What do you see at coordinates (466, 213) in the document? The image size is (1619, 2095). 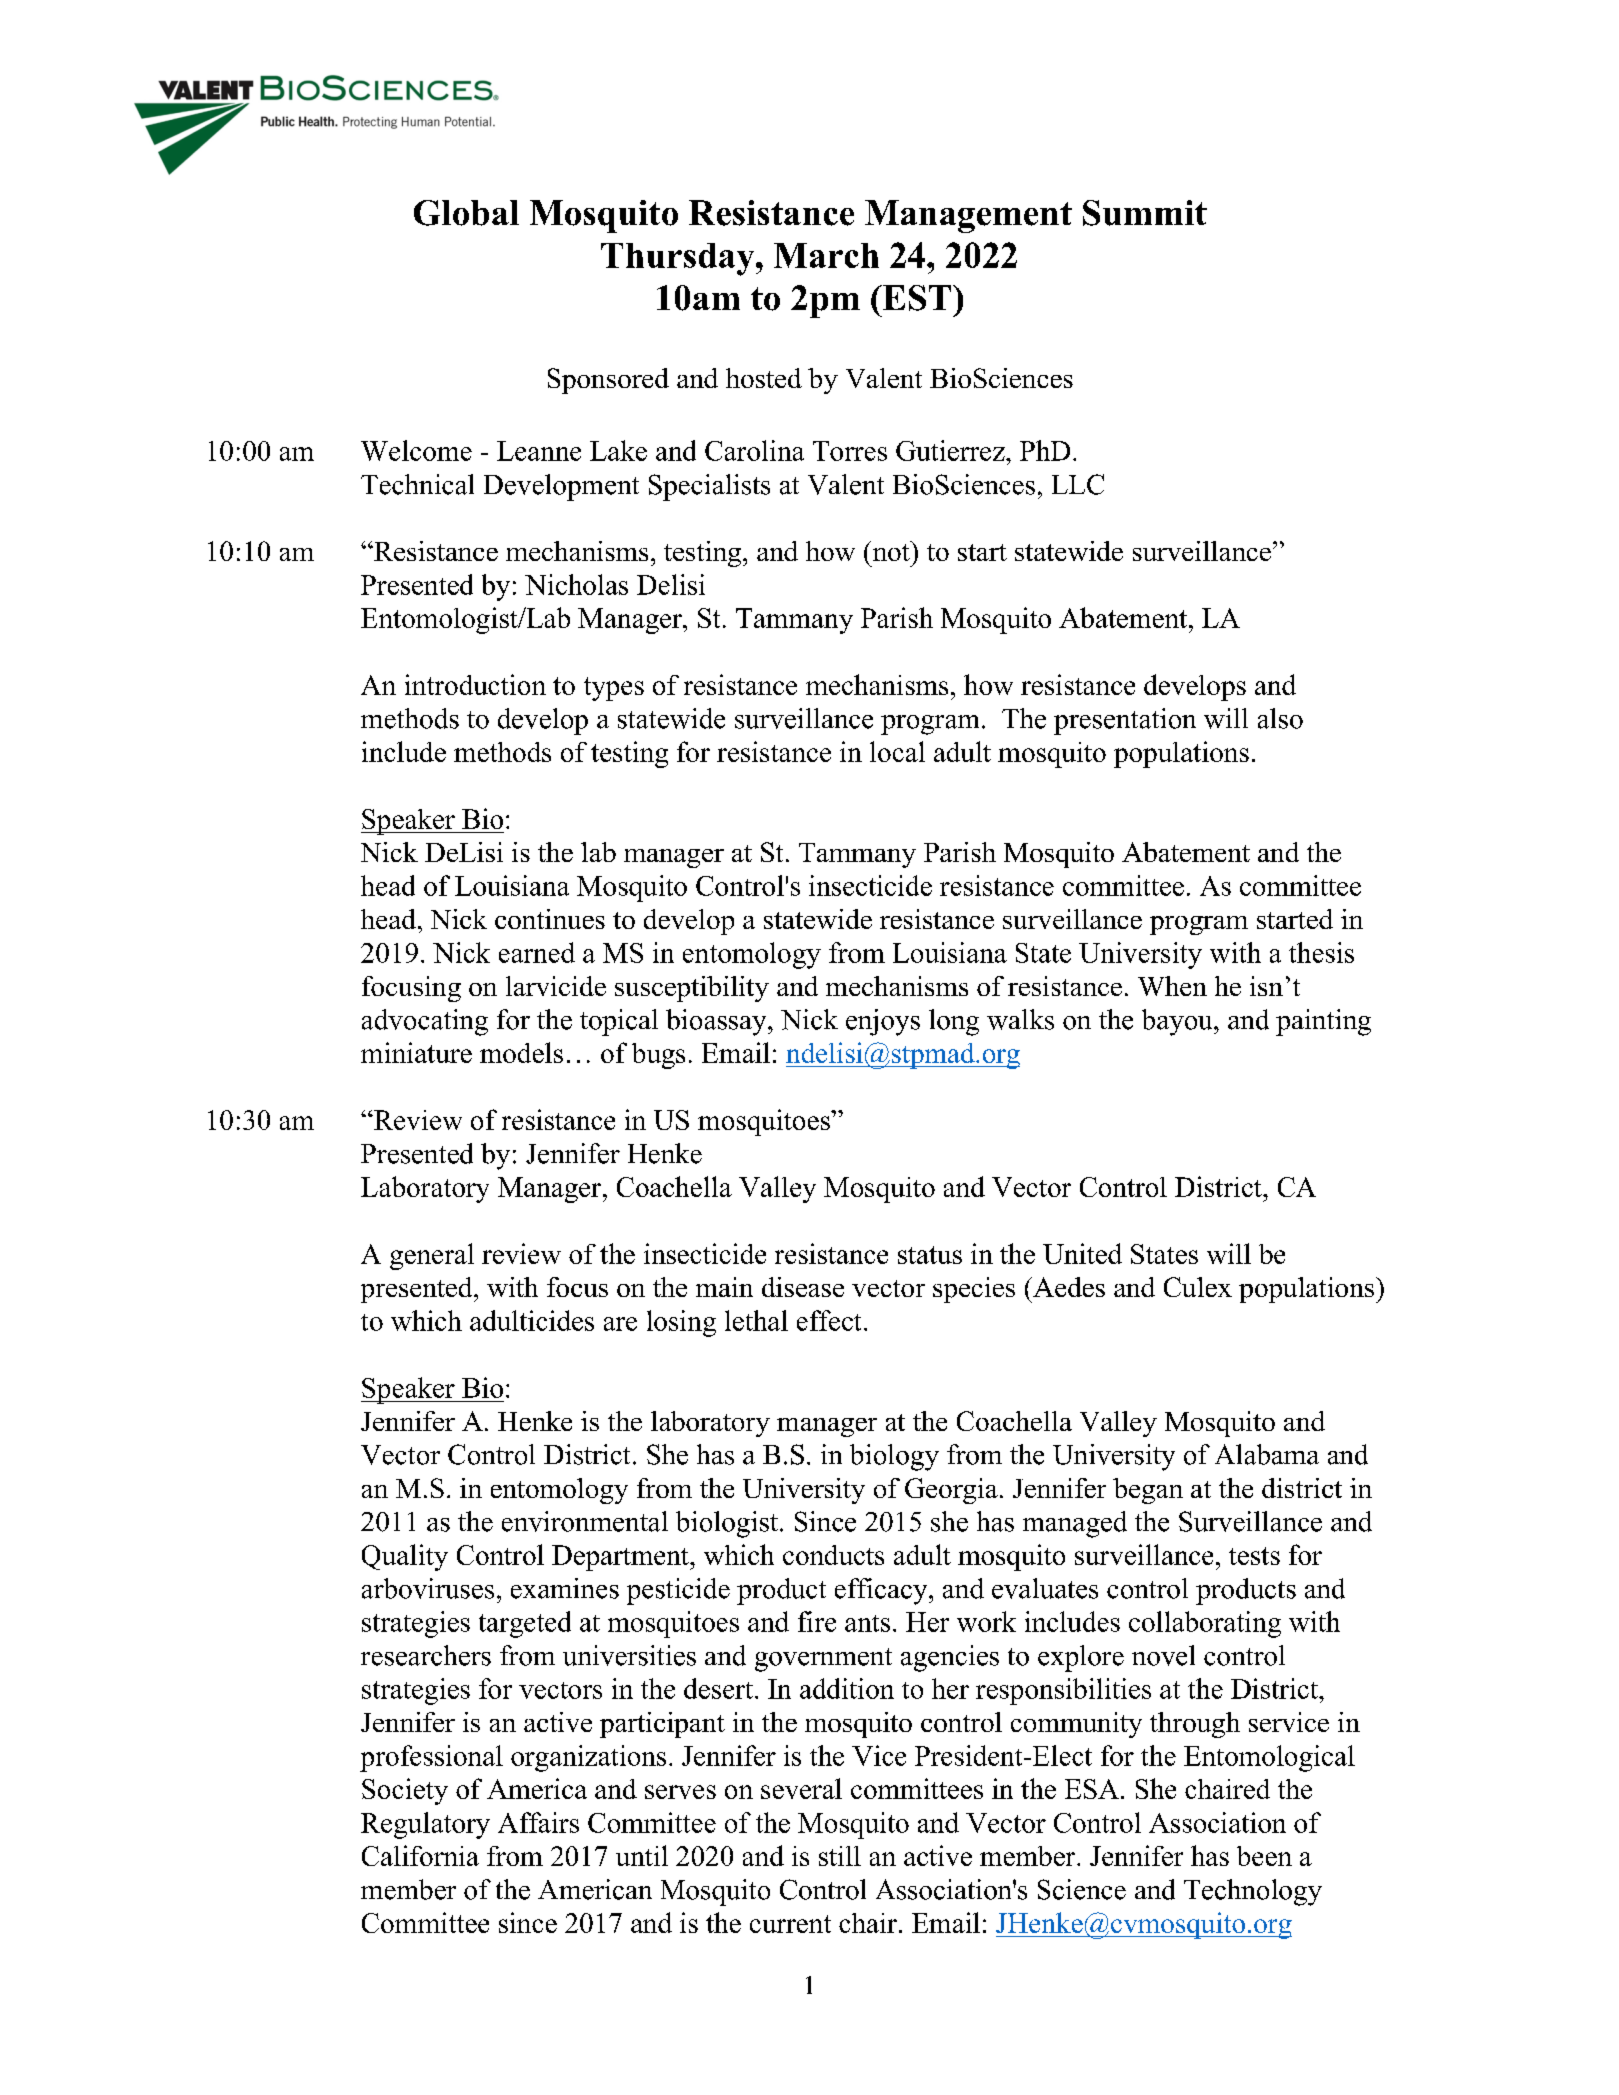 I see `Global` at bounding box center [466, 213].
